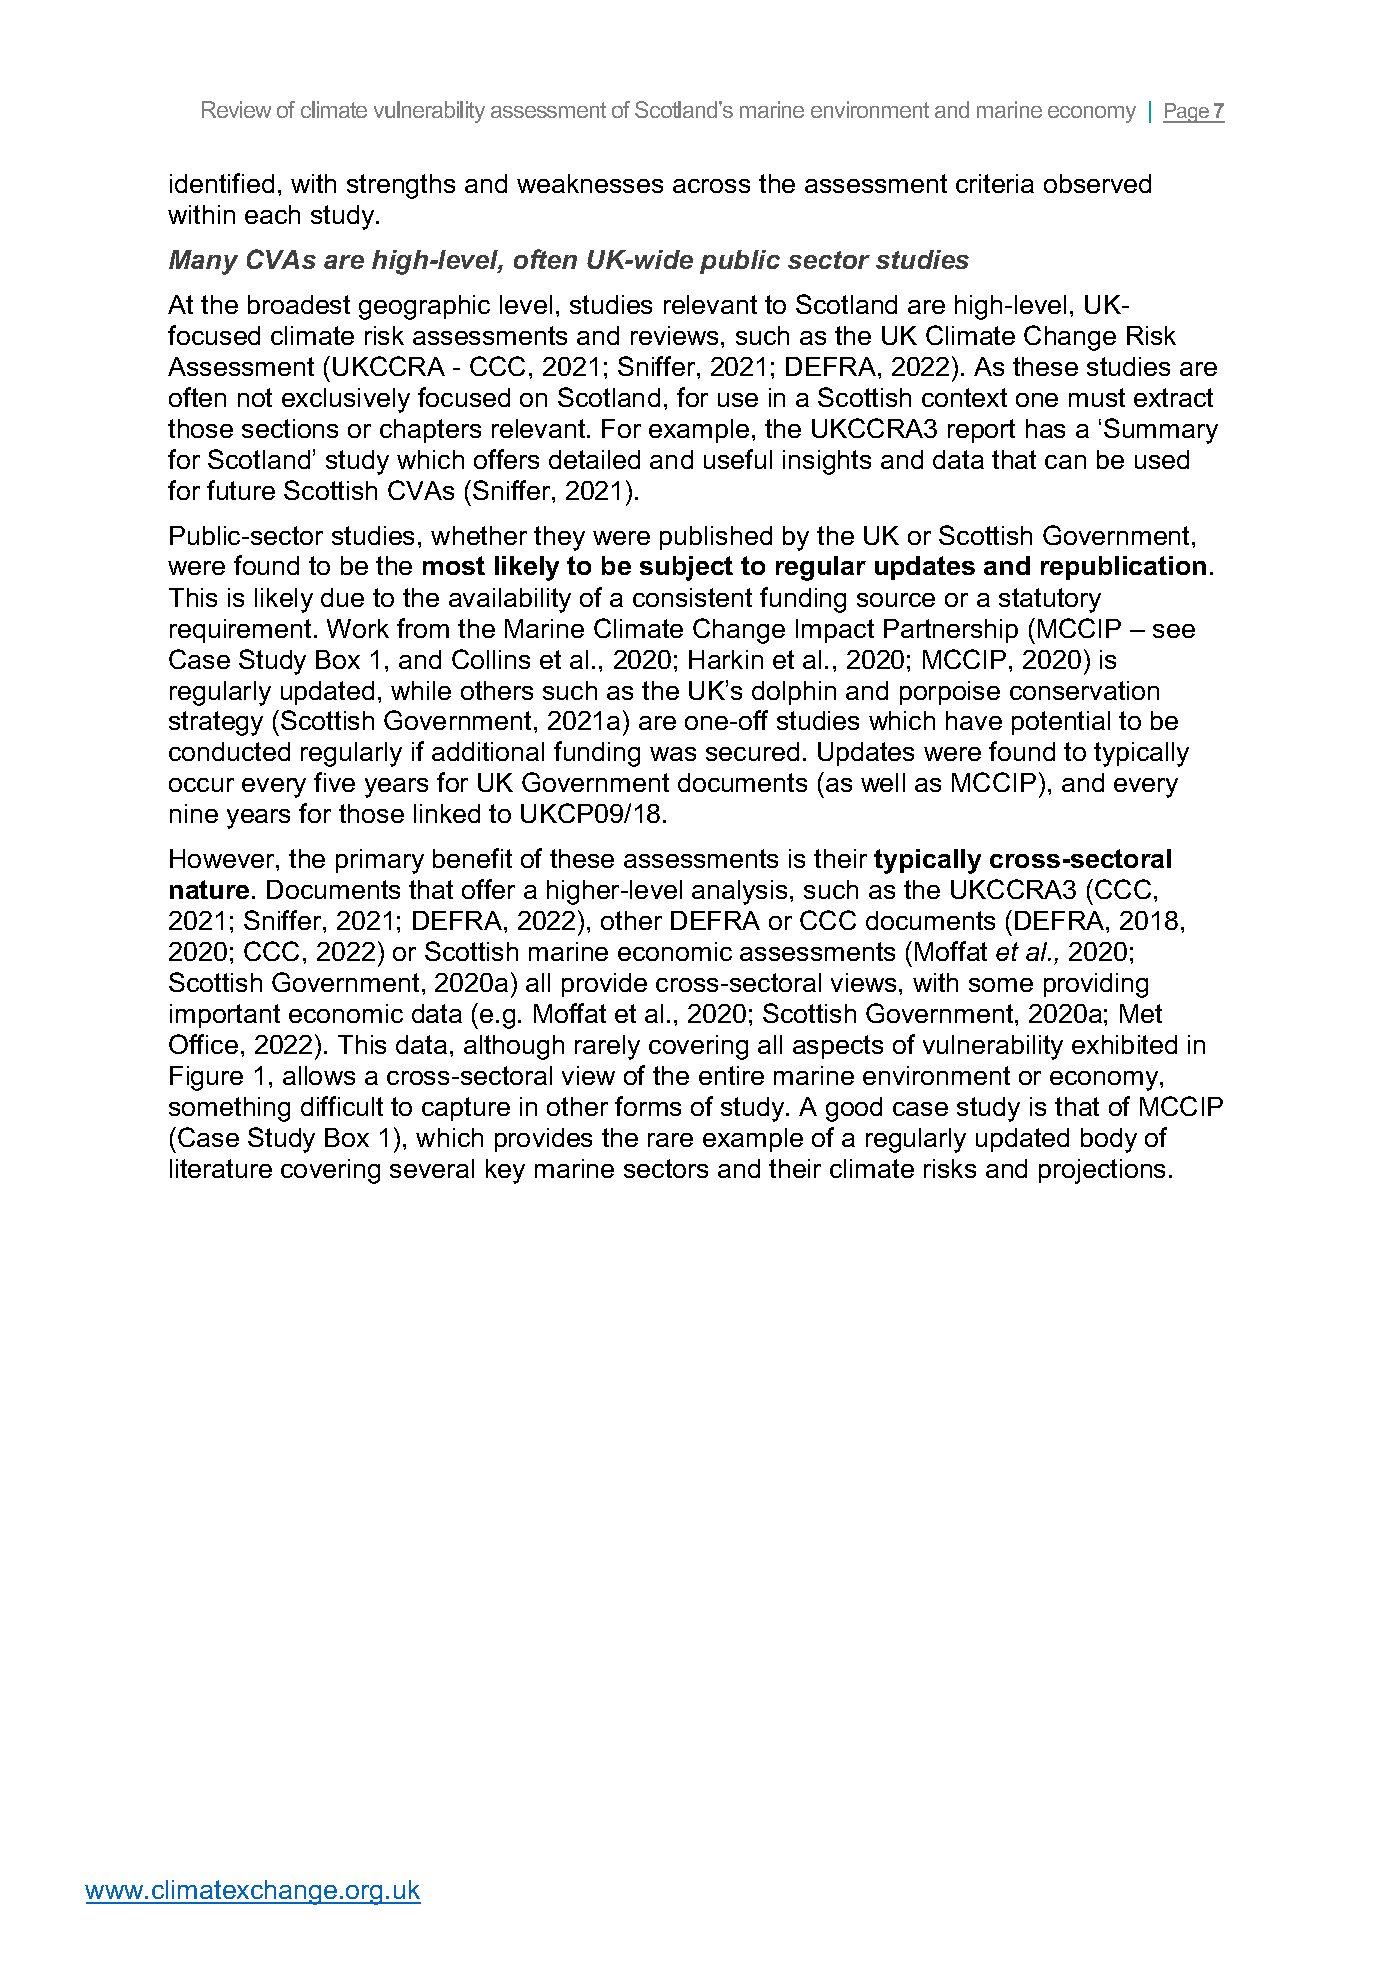 The width and height of the screenshot is (1393, 1970). I want to click on weaknesses, so click(590, 183).
